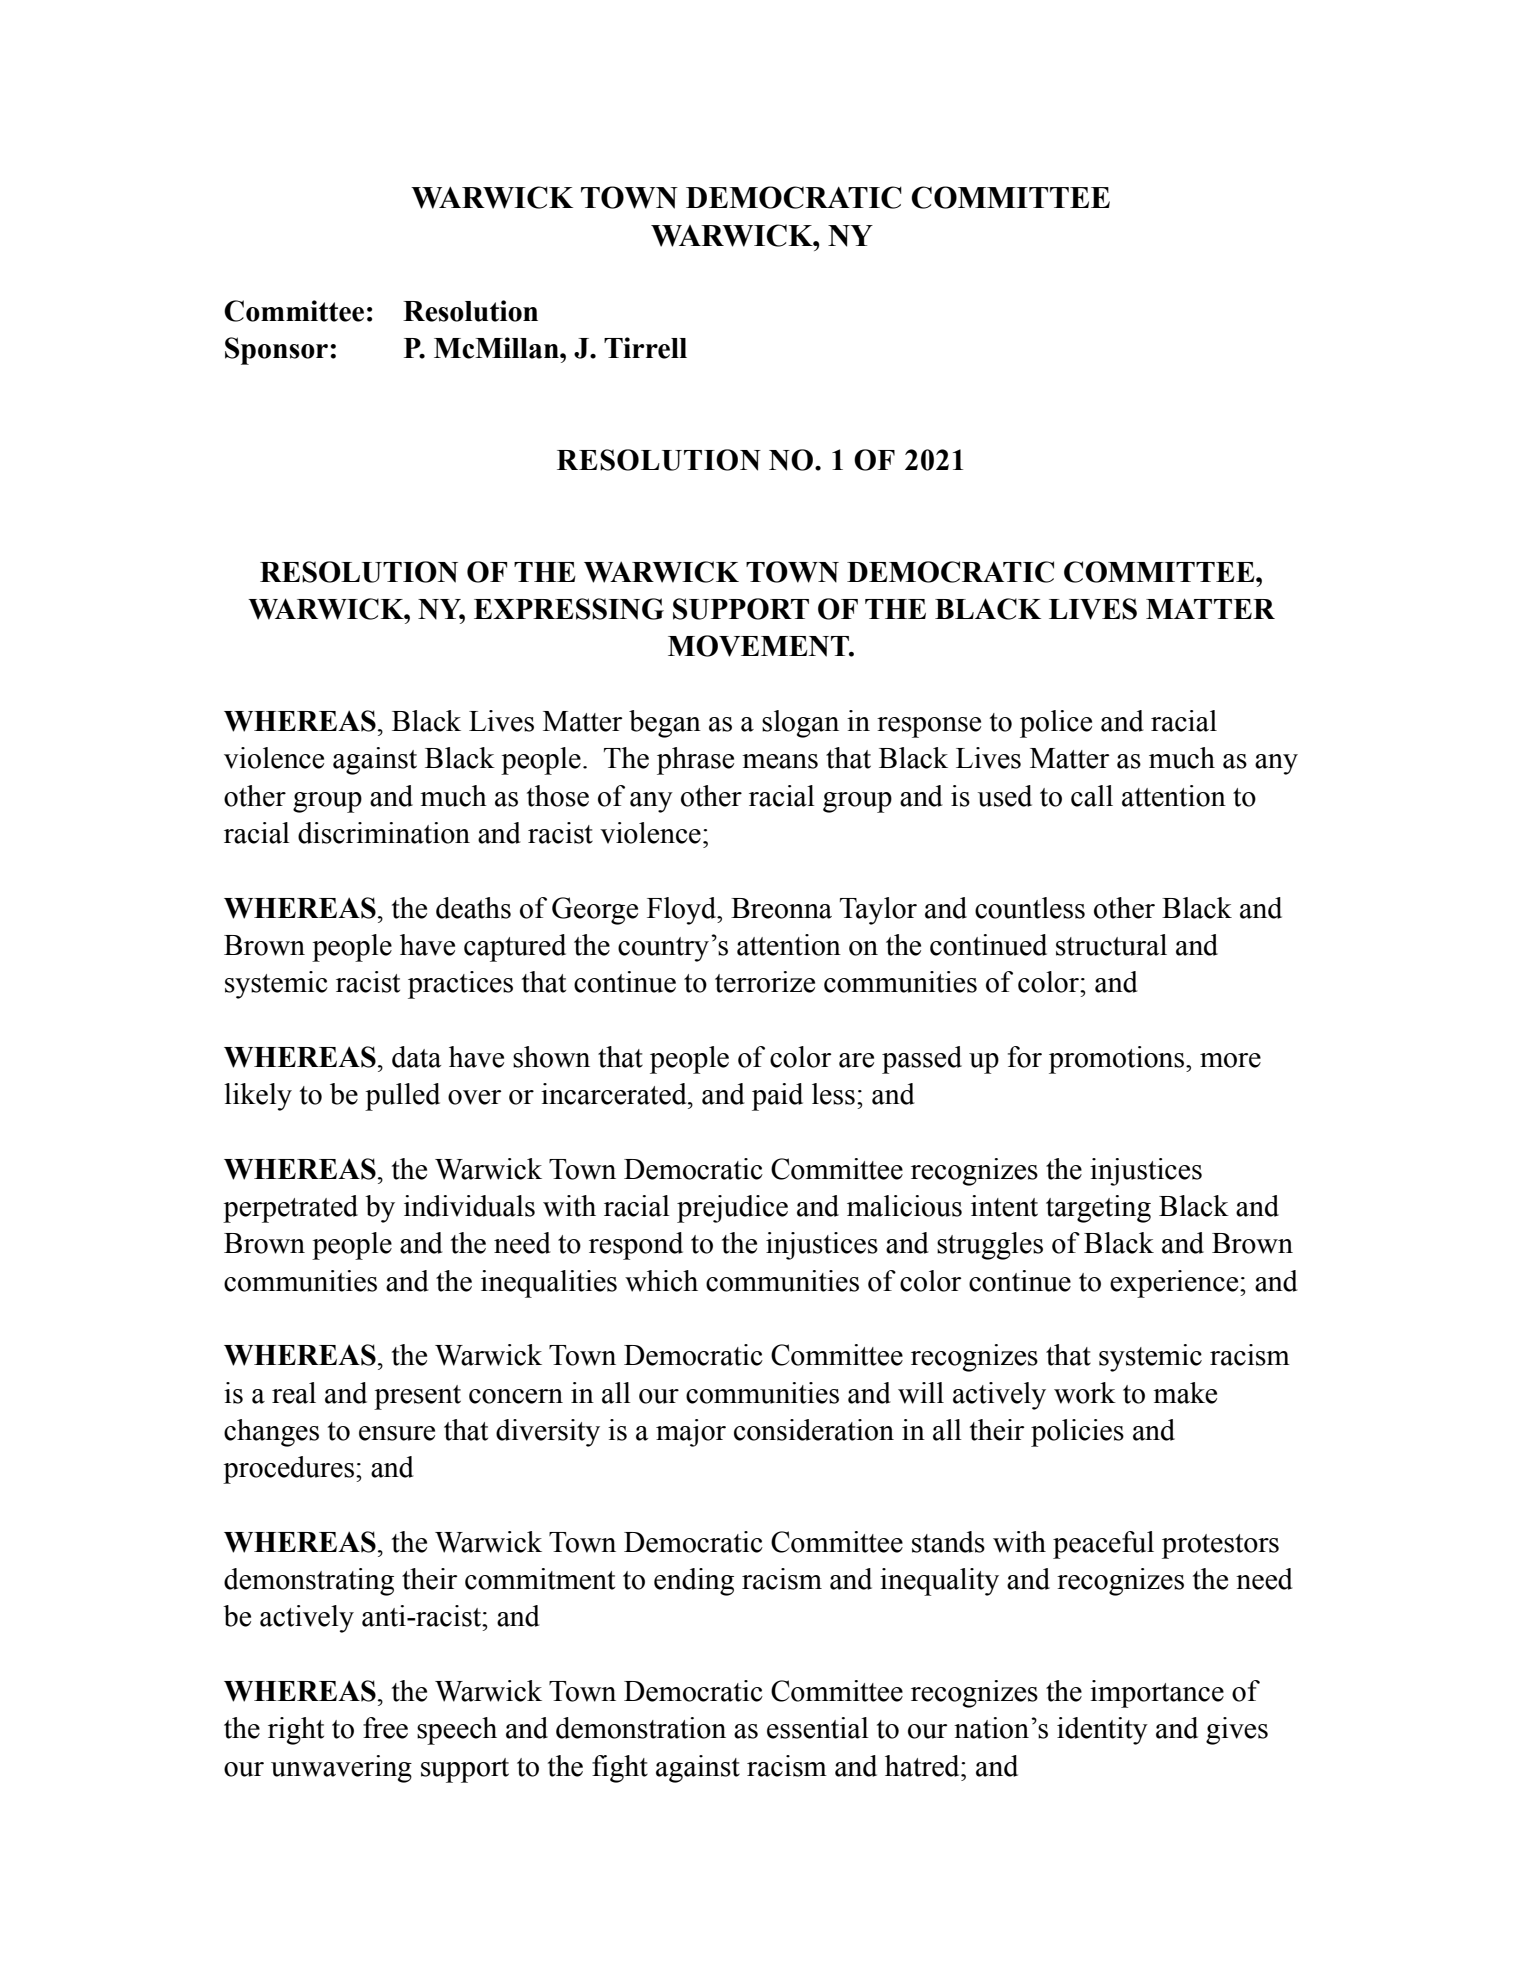 Image resolution: width=1523 pixels, height=1970 pixels. Describe the element at coordinates (385, 1728) in the image. I see `free` at that location.
